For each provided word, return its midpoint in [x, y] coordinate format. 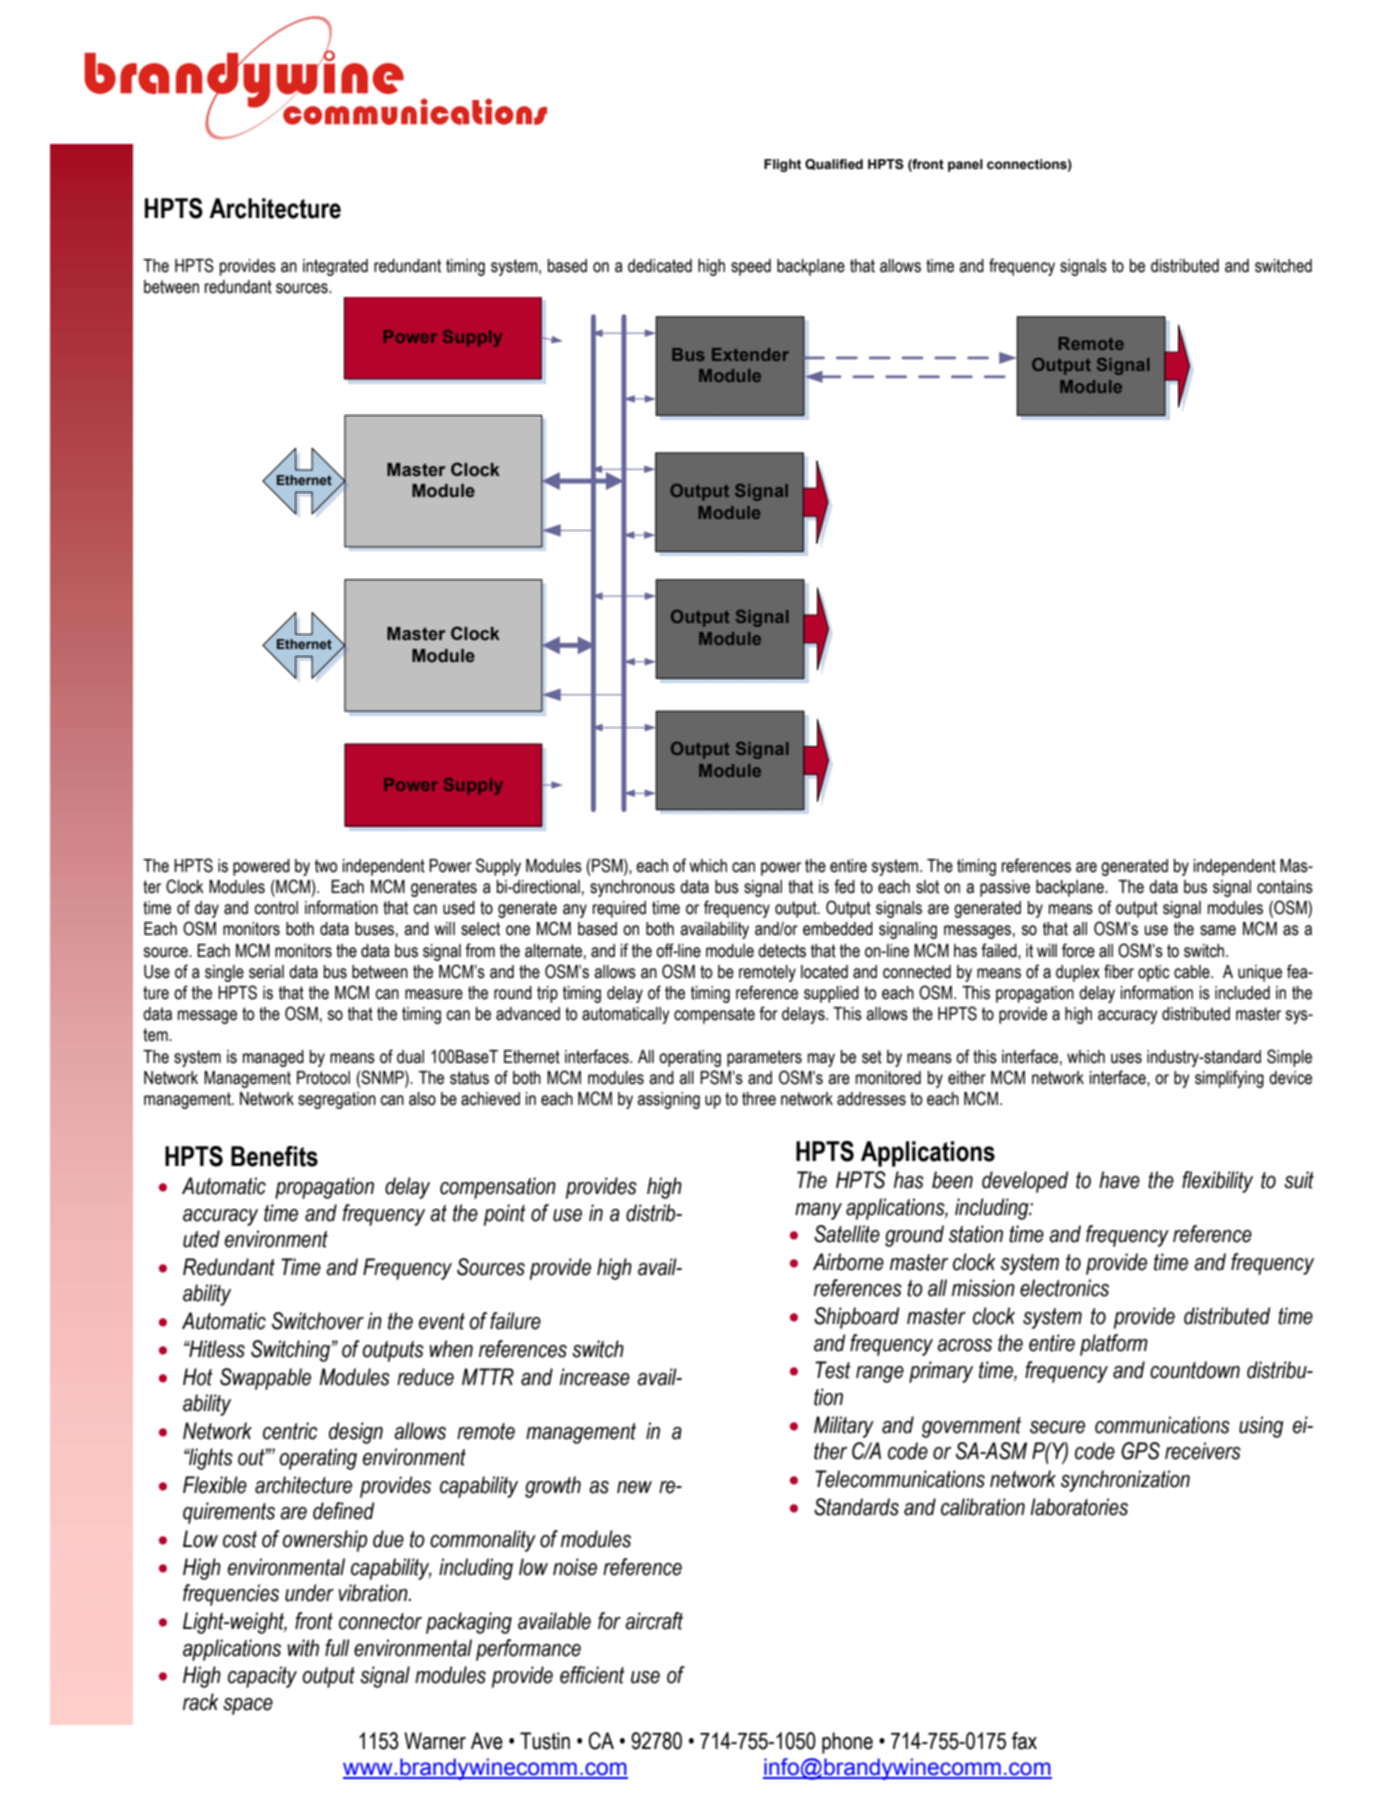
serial [266, 972]
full [337, 1648]
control [276, 908]
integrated [335, 267]
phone [847, 1743]
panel [965, 165]
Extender [750, 354]
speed [751, 267]
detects [782, 951]
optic [1154, 973]
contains [1285, 887]
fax [1024, 1741]
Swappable [265, 1379]
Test [833, 1370]
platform [1114, 1345]
